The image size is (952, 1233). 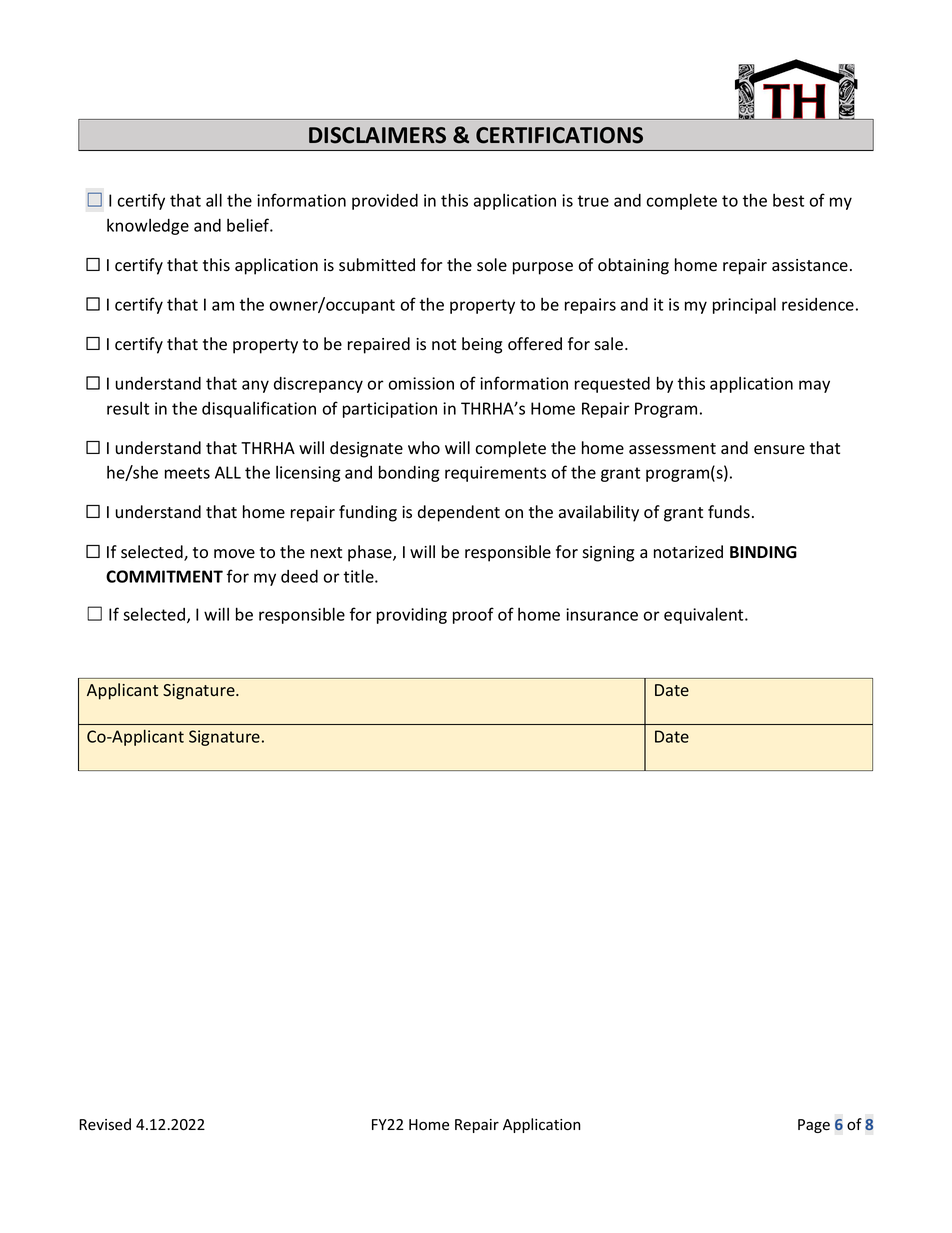 I want to click on meets, so click(x=187, y=473).
